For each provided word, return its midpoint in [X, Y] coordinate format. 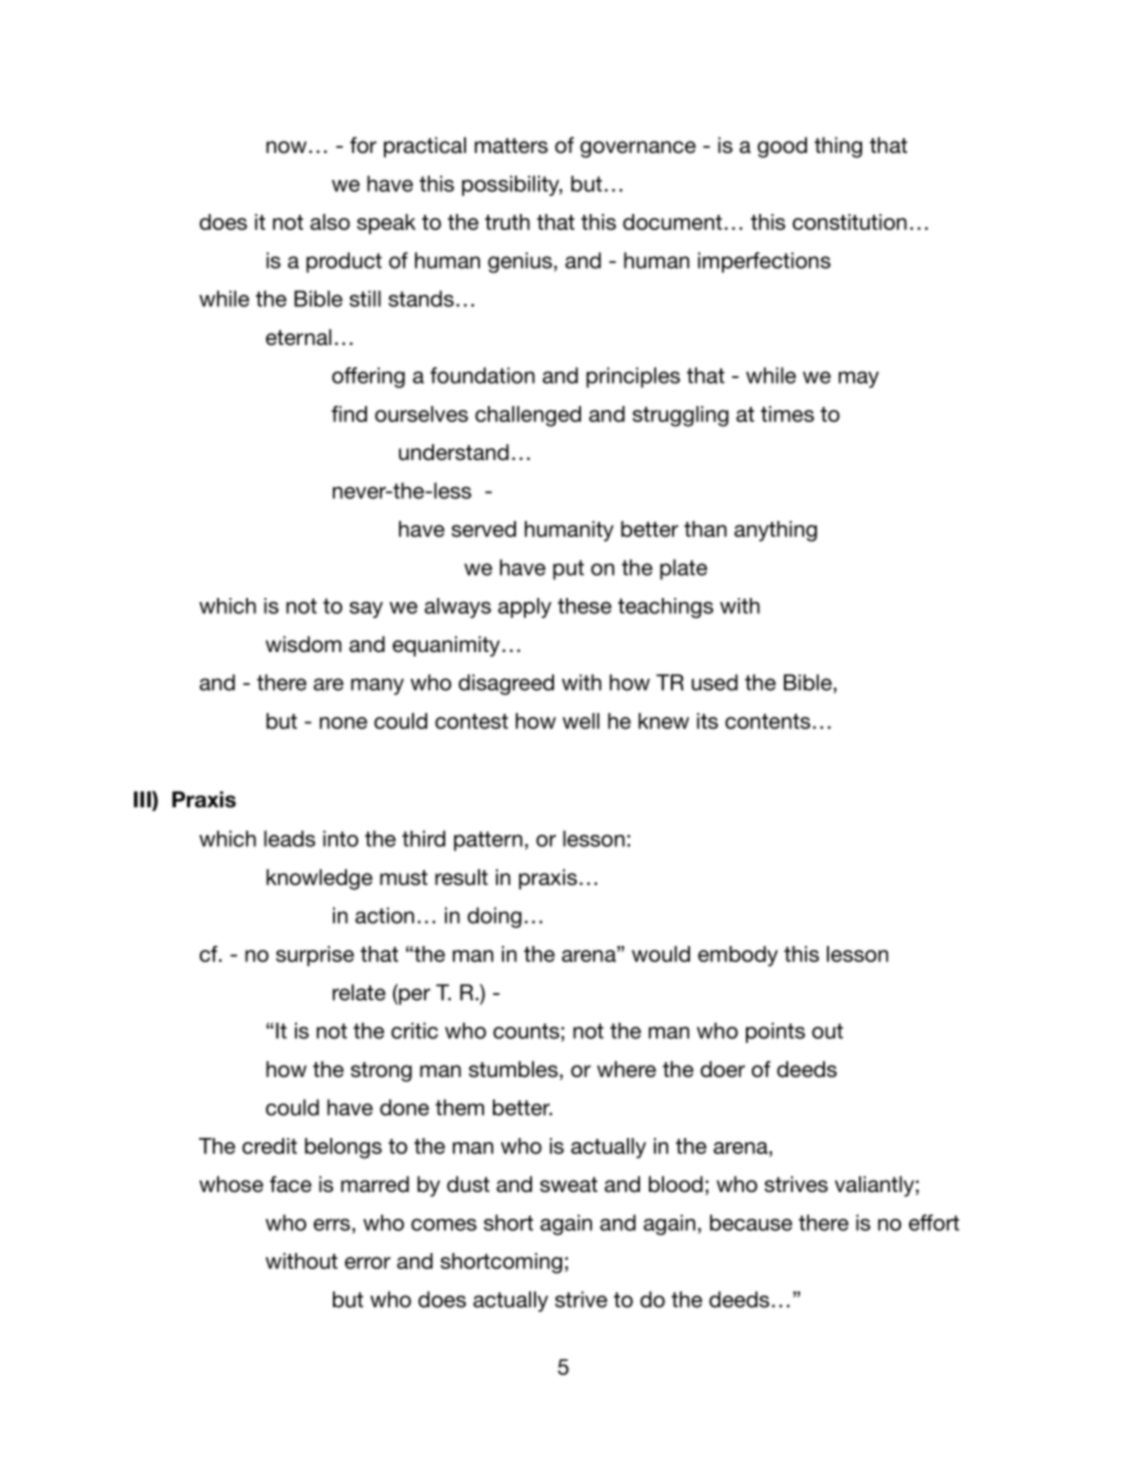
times [787, 414]
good [782, 147]
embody [738, 956]
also [330, 222]
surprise [315, 956]
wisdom [303, 644]
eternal [298, 337]
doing [495, 917]
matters [511, 146]
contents [767, 721]
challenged [528, 416]
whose [231, 1184]
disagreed [506, 684]
